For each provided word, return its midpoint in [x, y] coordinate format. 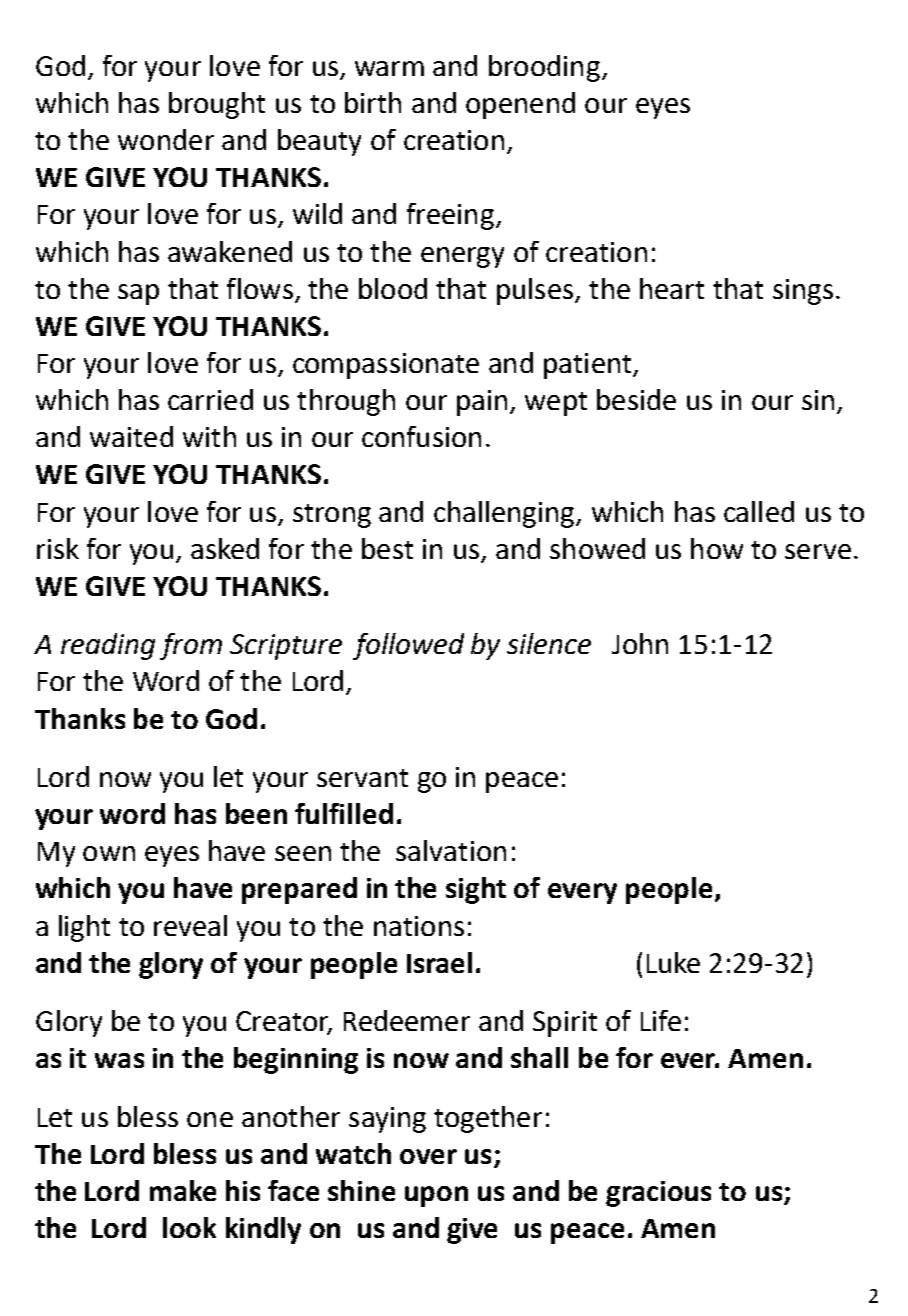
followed [408, 646]
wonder [166, 139]
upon [436, 1196]
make [183, 1190]
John [640, 643]
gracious [658, 1194]
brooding [544, 68]
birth [373, 102]
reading [108, 646]
